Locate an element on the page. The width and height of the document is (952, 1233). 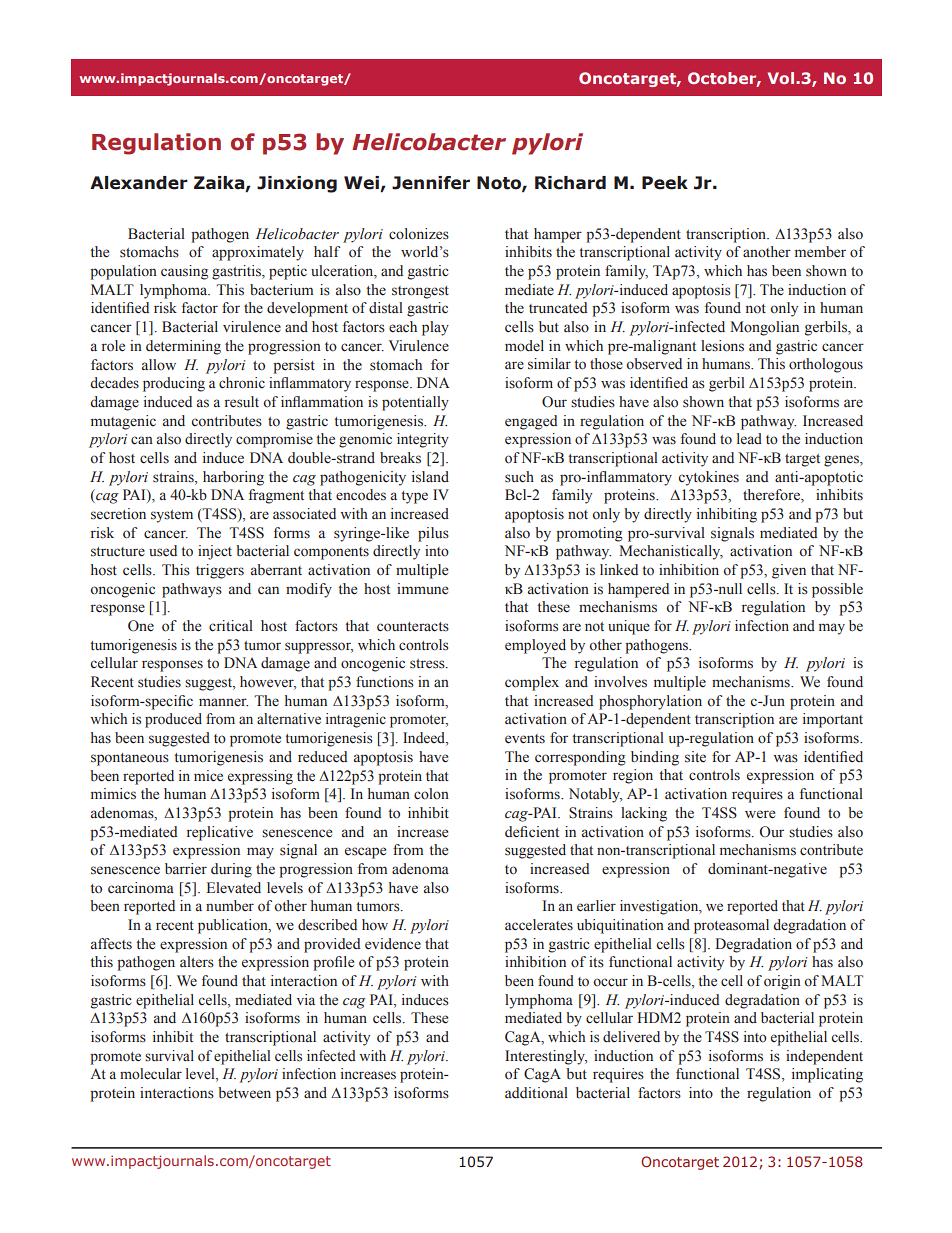
site is located at coordinates (695, 757).
